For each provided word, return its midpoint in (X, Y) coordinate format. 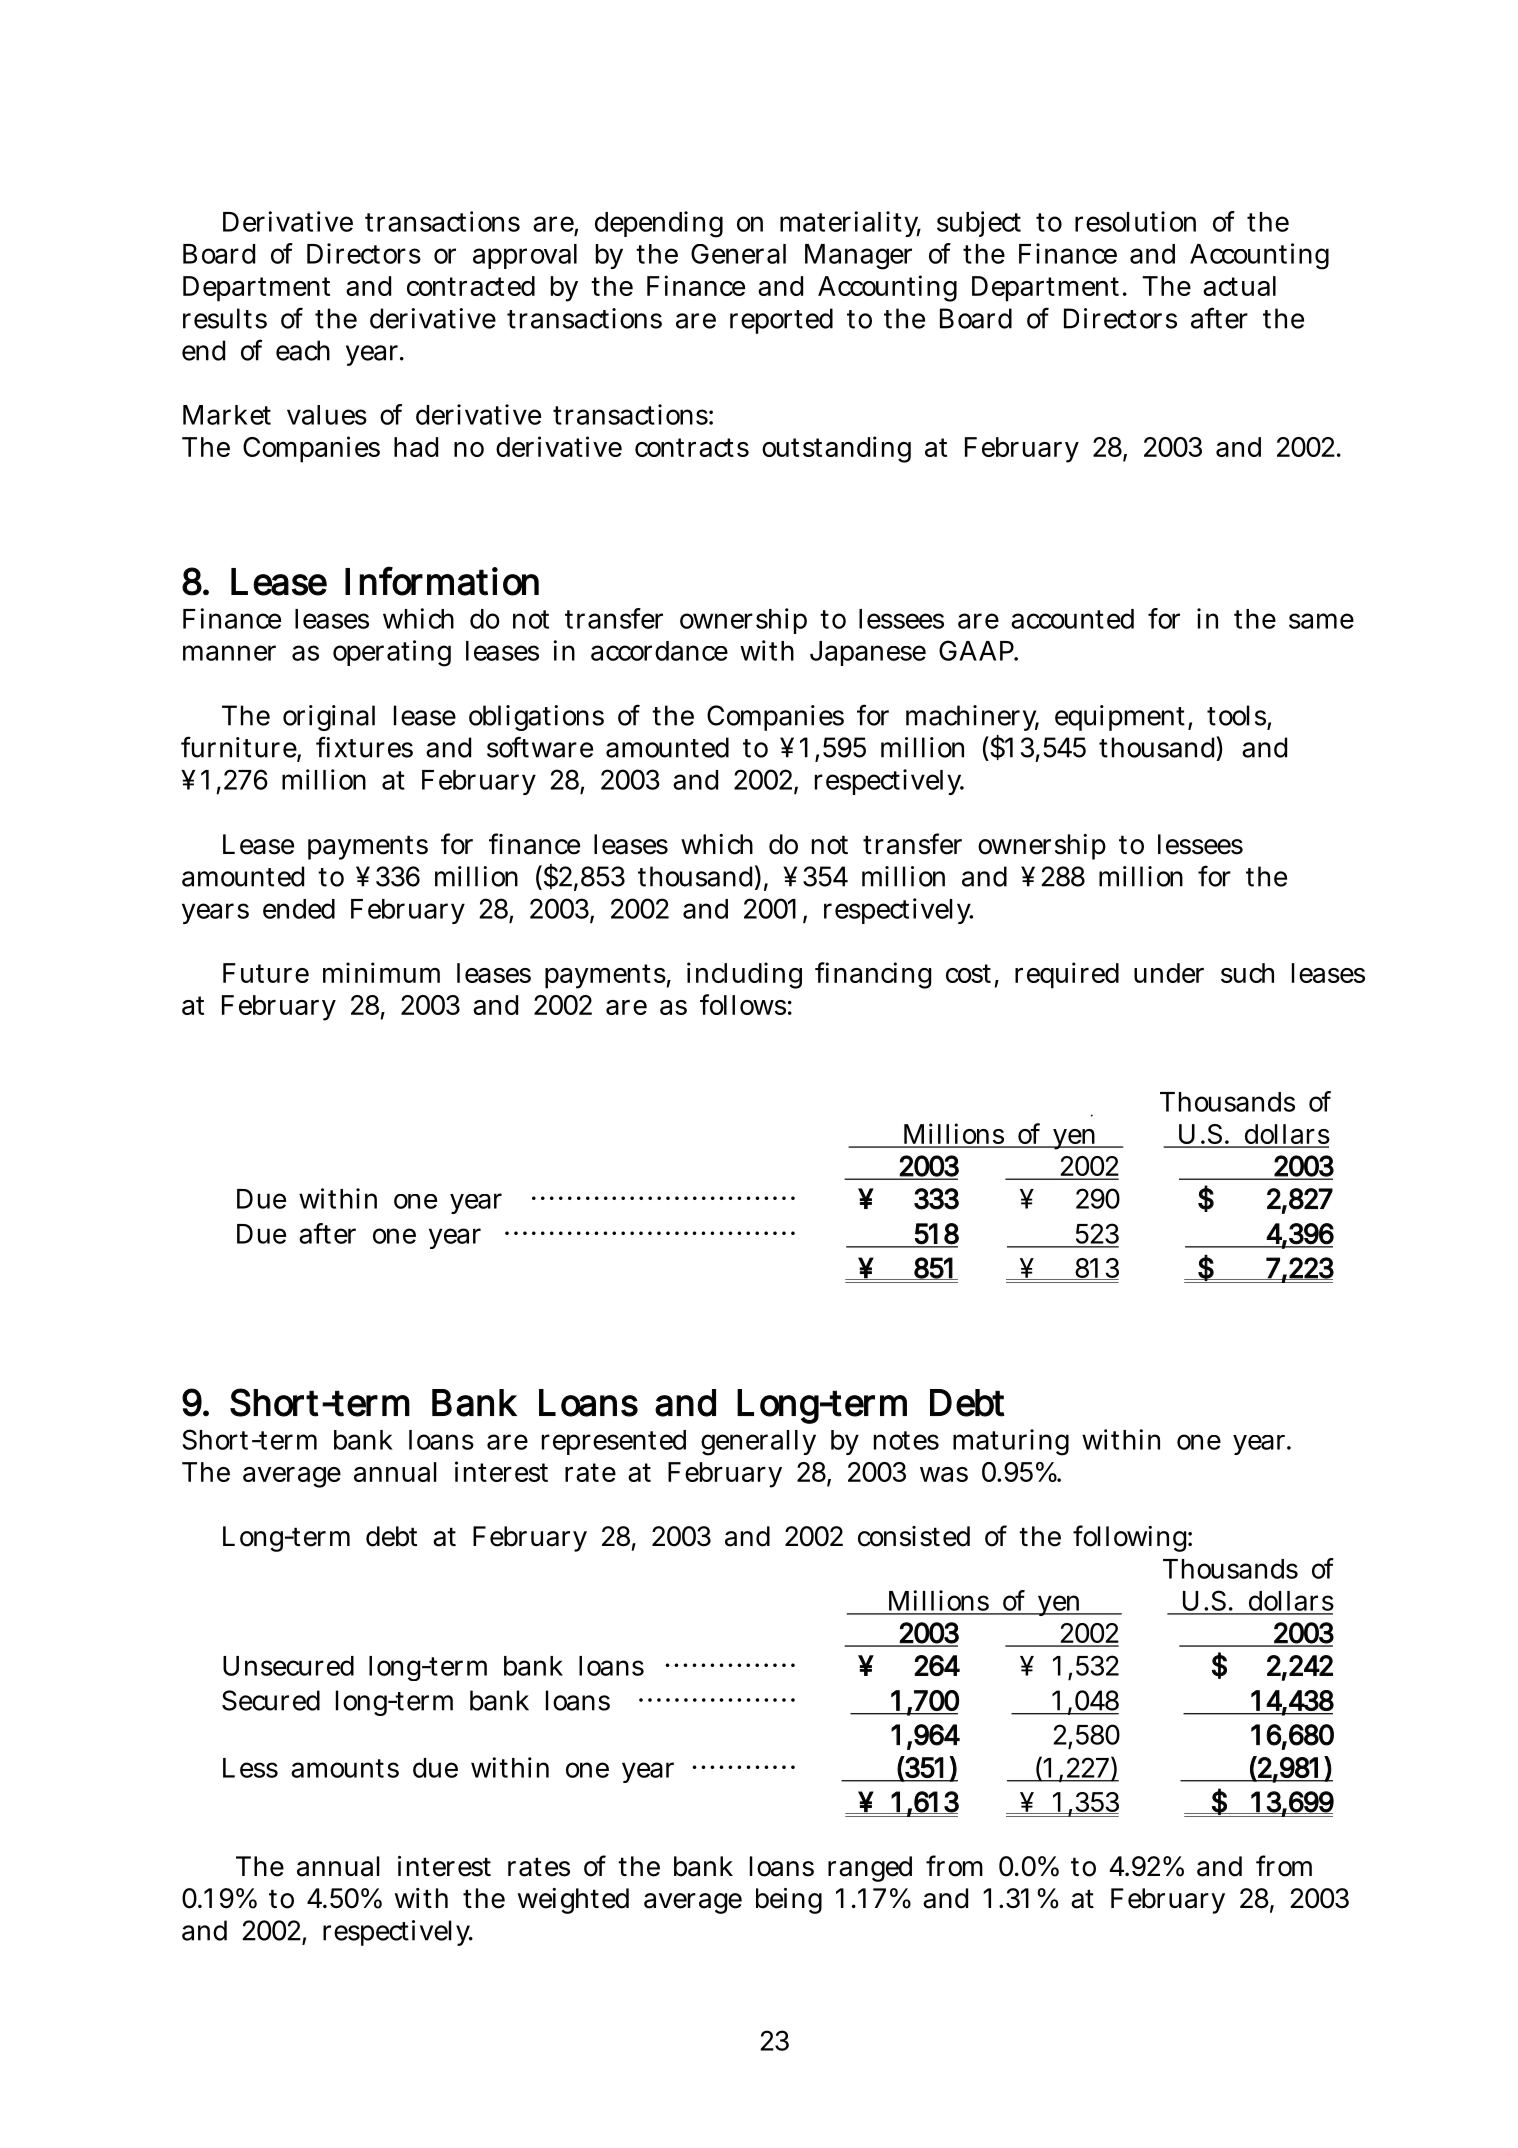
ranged (870, 1869)
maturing (1011, 1442)
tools (1236, 715)
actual (1239, 286)
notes (906, 1440)
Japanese (868, 653)
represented (614, 1442)
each (303, 350)
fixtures (364, 747)
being (789, 1901)
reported (781, 321)
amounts (345, 1768)
